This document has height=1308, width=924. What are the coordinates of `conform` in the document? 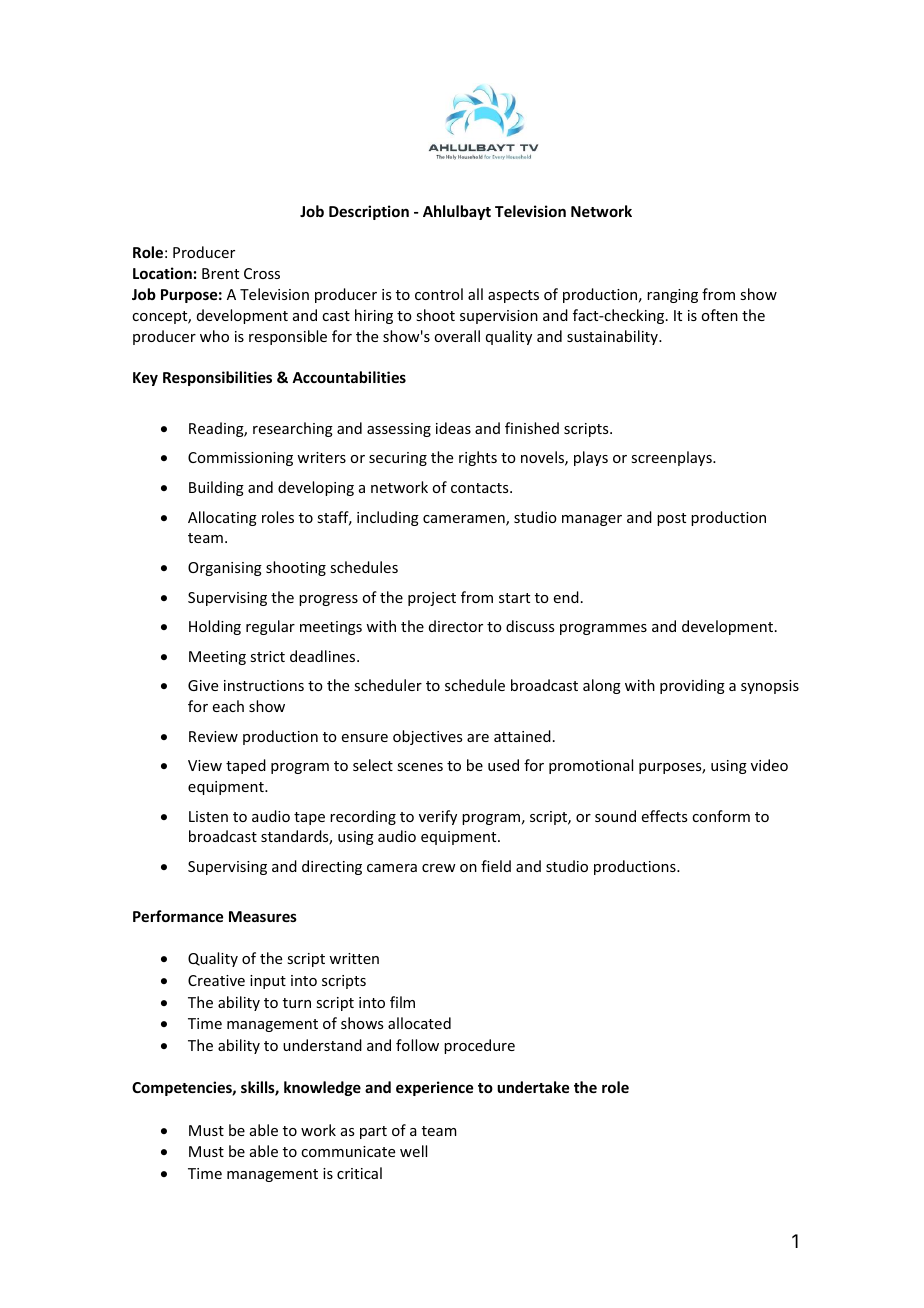 It's located at (721, 816).
